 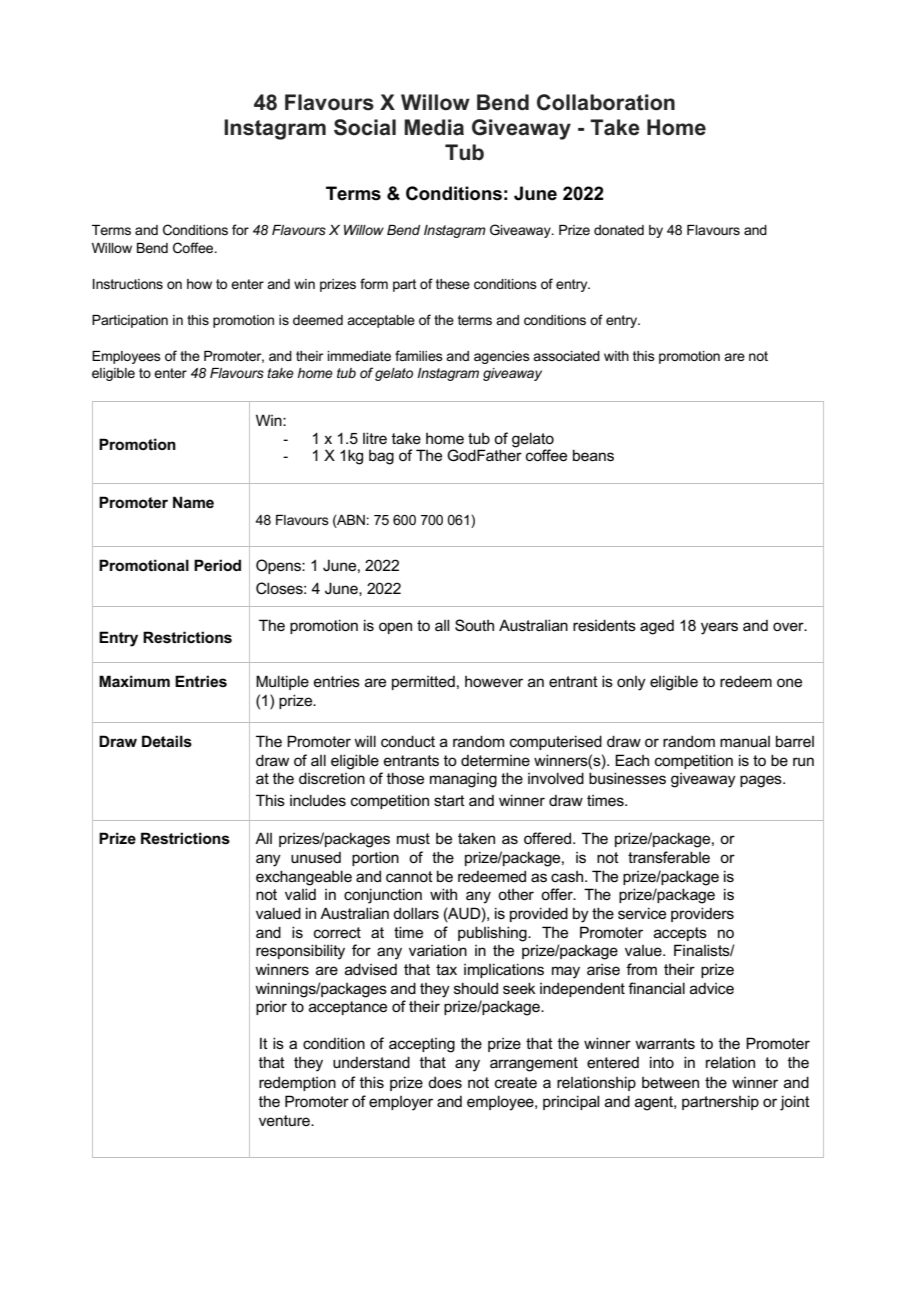 I want to click on donated, so click(x=619, y=230).
